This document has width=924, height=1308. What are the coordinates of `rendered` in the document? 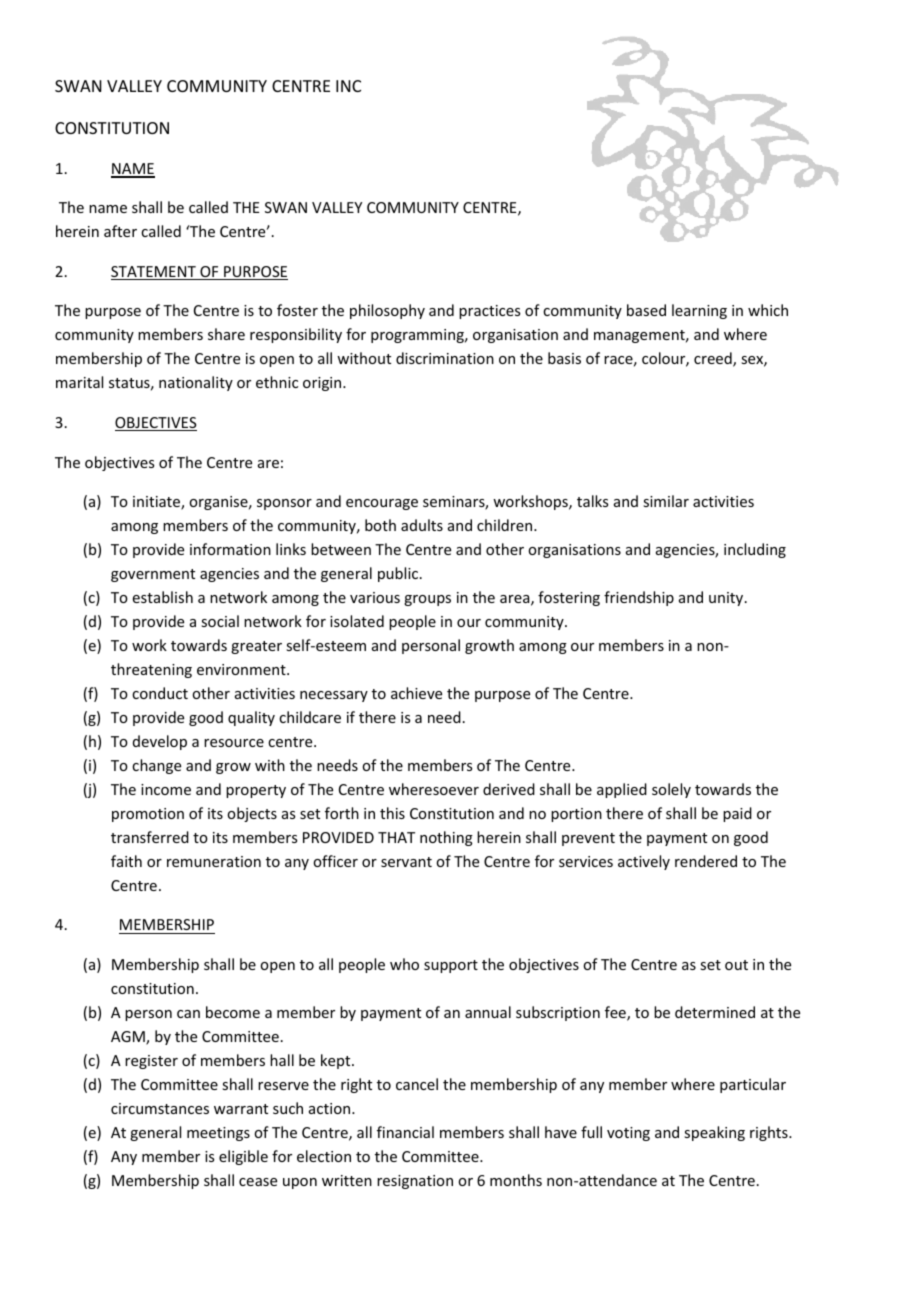 It's located at (706, 861).
